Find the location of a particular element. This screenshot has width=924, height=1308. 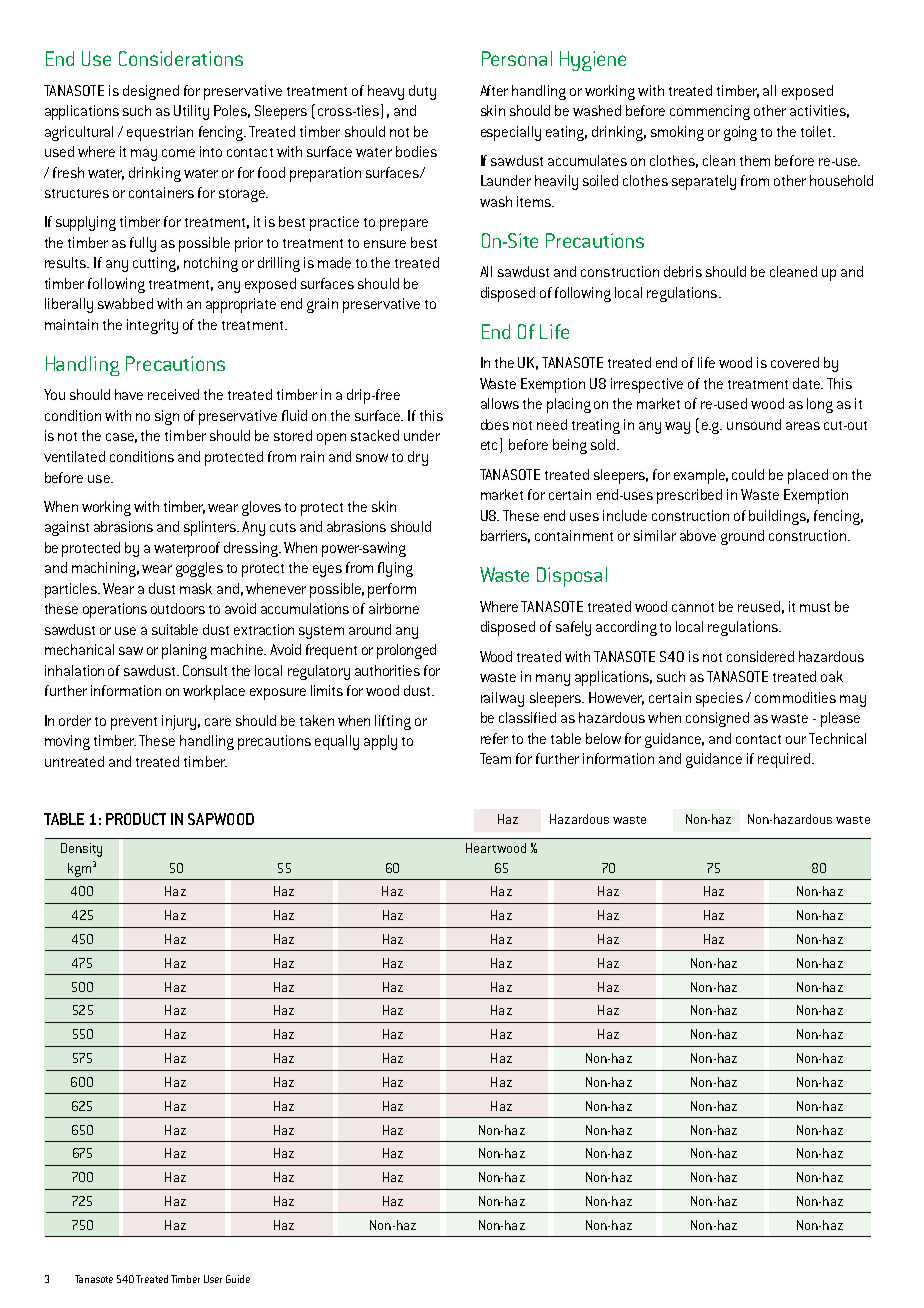

duty is located at coordinates (422, 92).
